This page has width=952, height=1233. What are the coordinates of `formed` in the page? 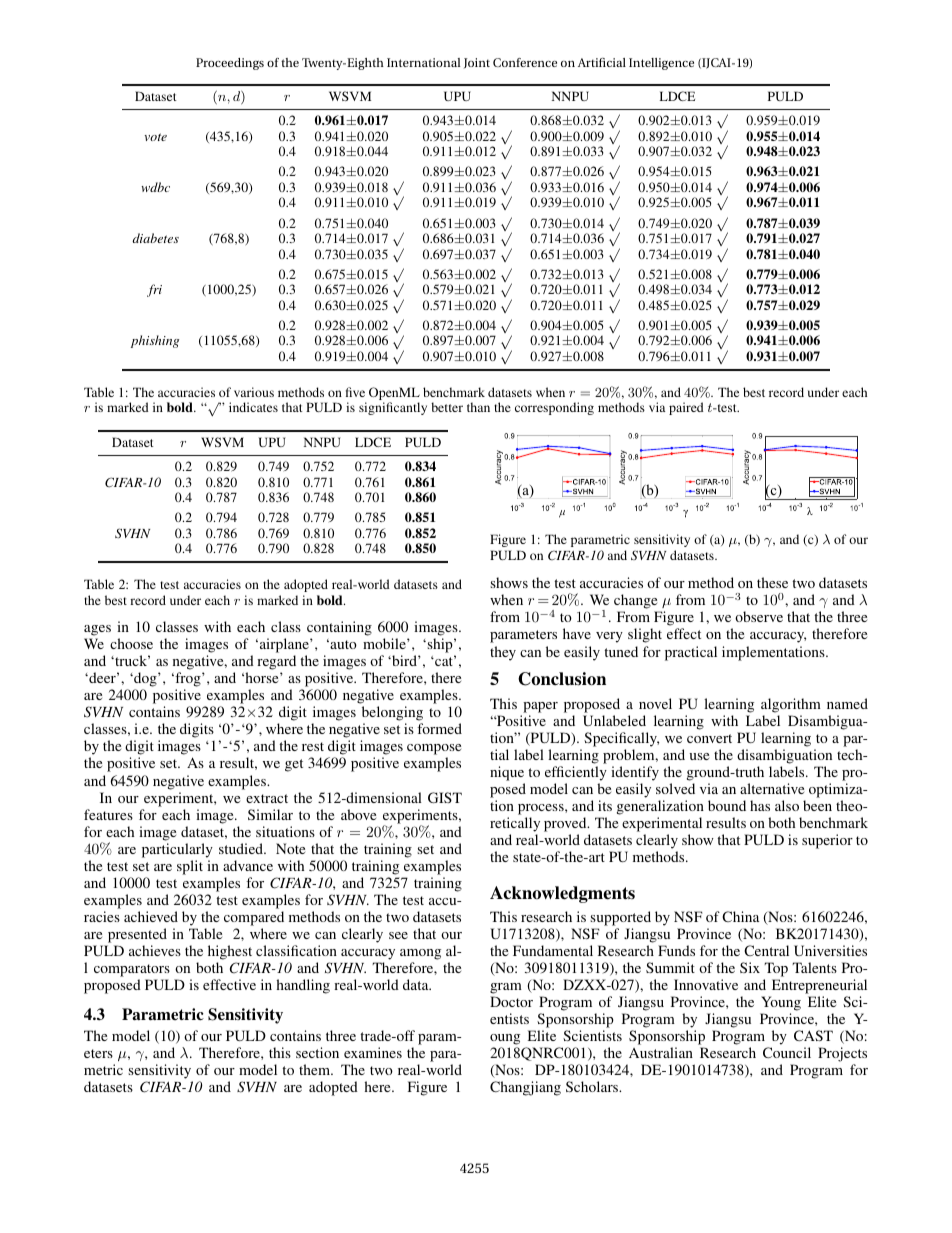 It's located at (439, 728).
